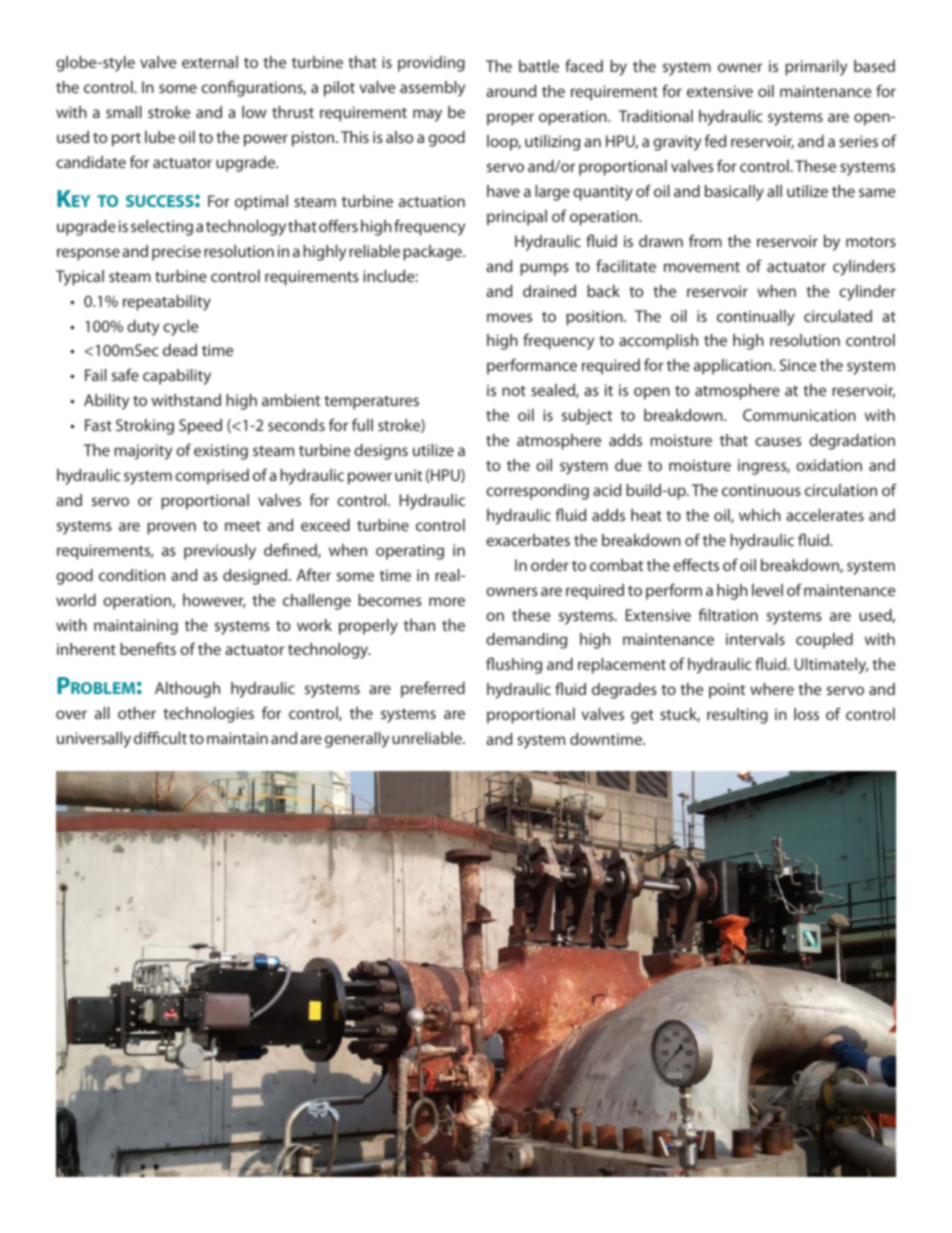 This screenshot has width=952, height=1233. What do you see at coordinates (767, 590) in the screenshot?
I see `level` at bounding box center [767, 590].
